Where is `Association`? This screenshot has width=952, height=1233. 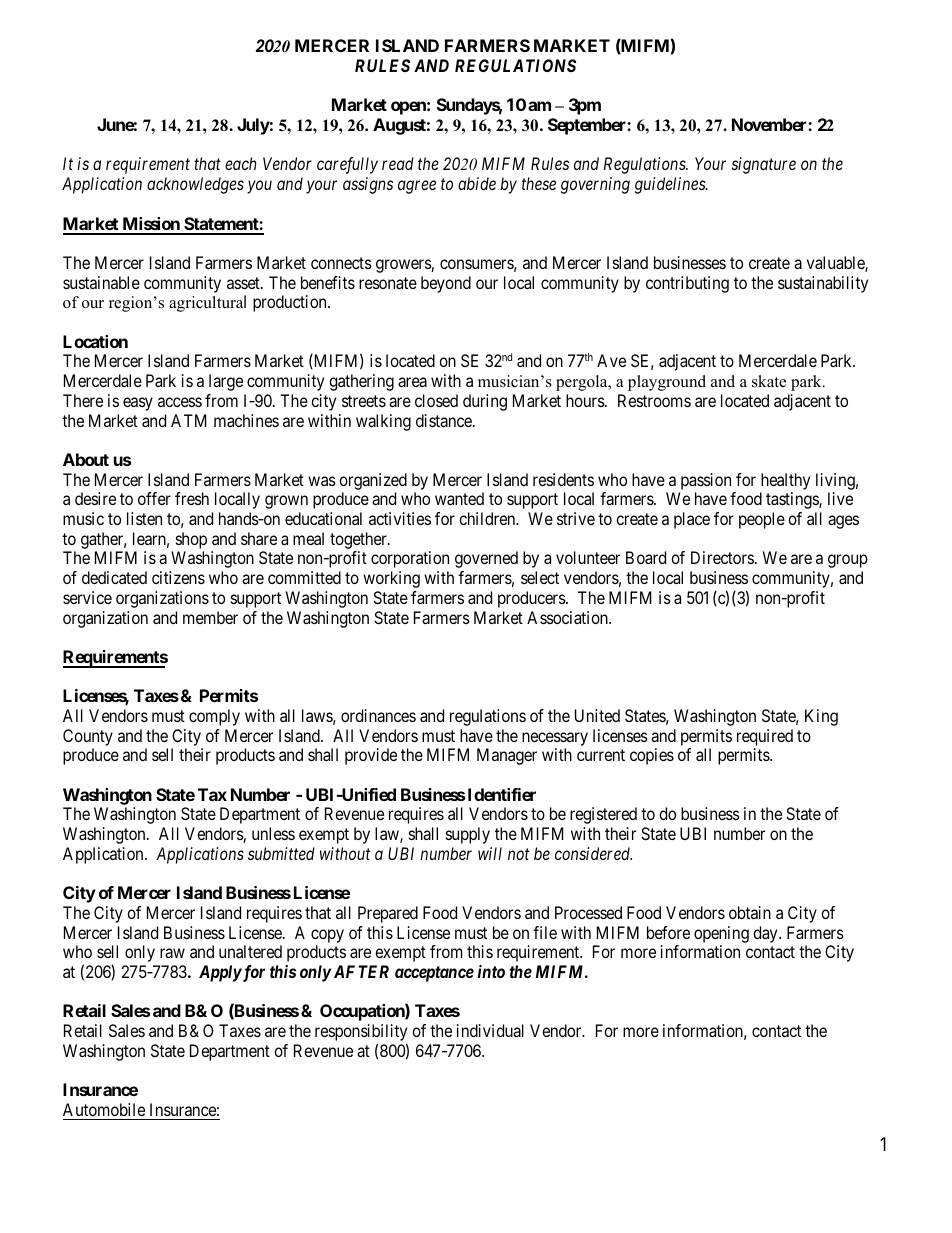
Association is located at coordinates (568, 617).
